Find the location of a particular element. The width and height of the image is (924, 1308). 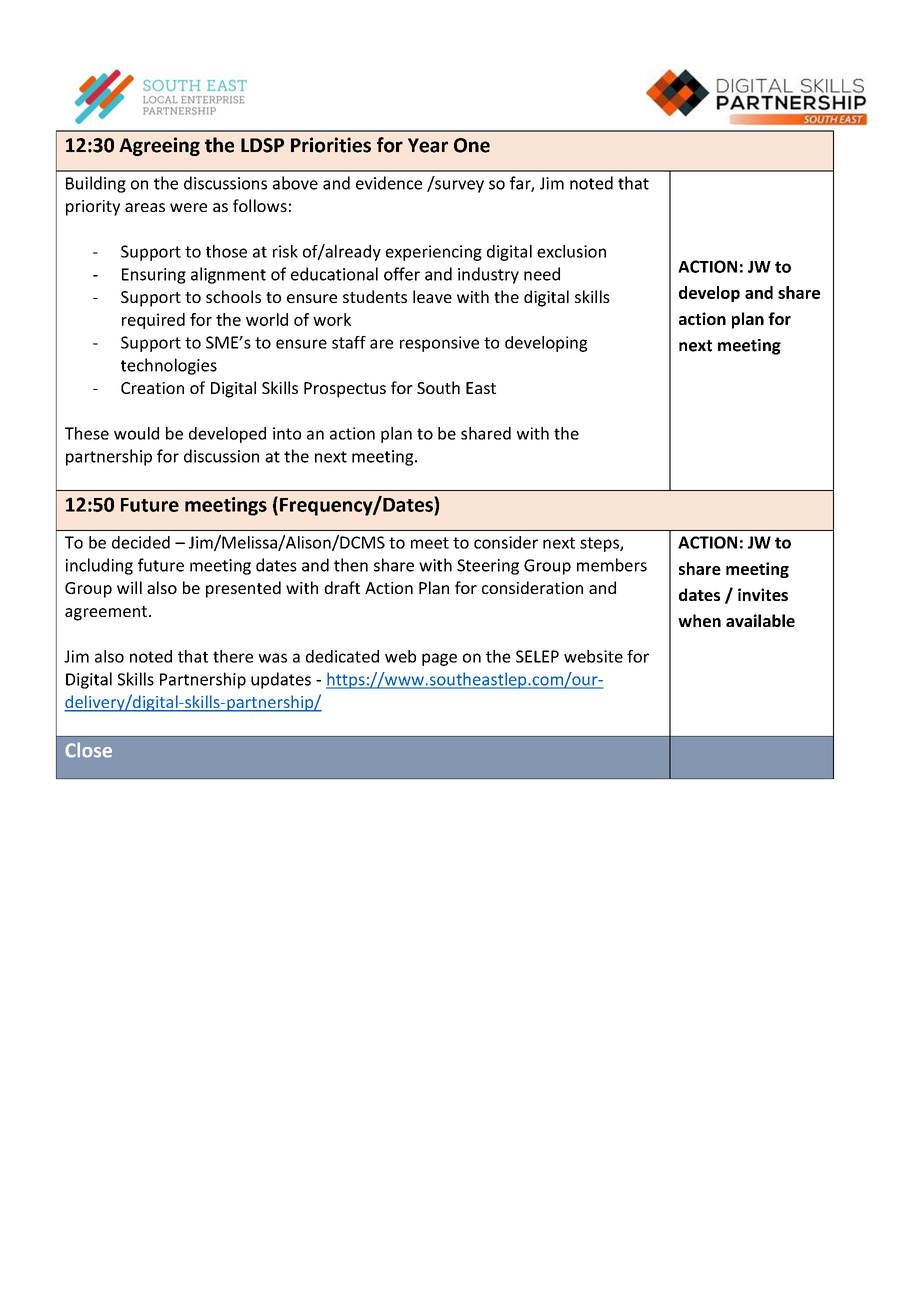

Year is located at coordinates (428, 145).
